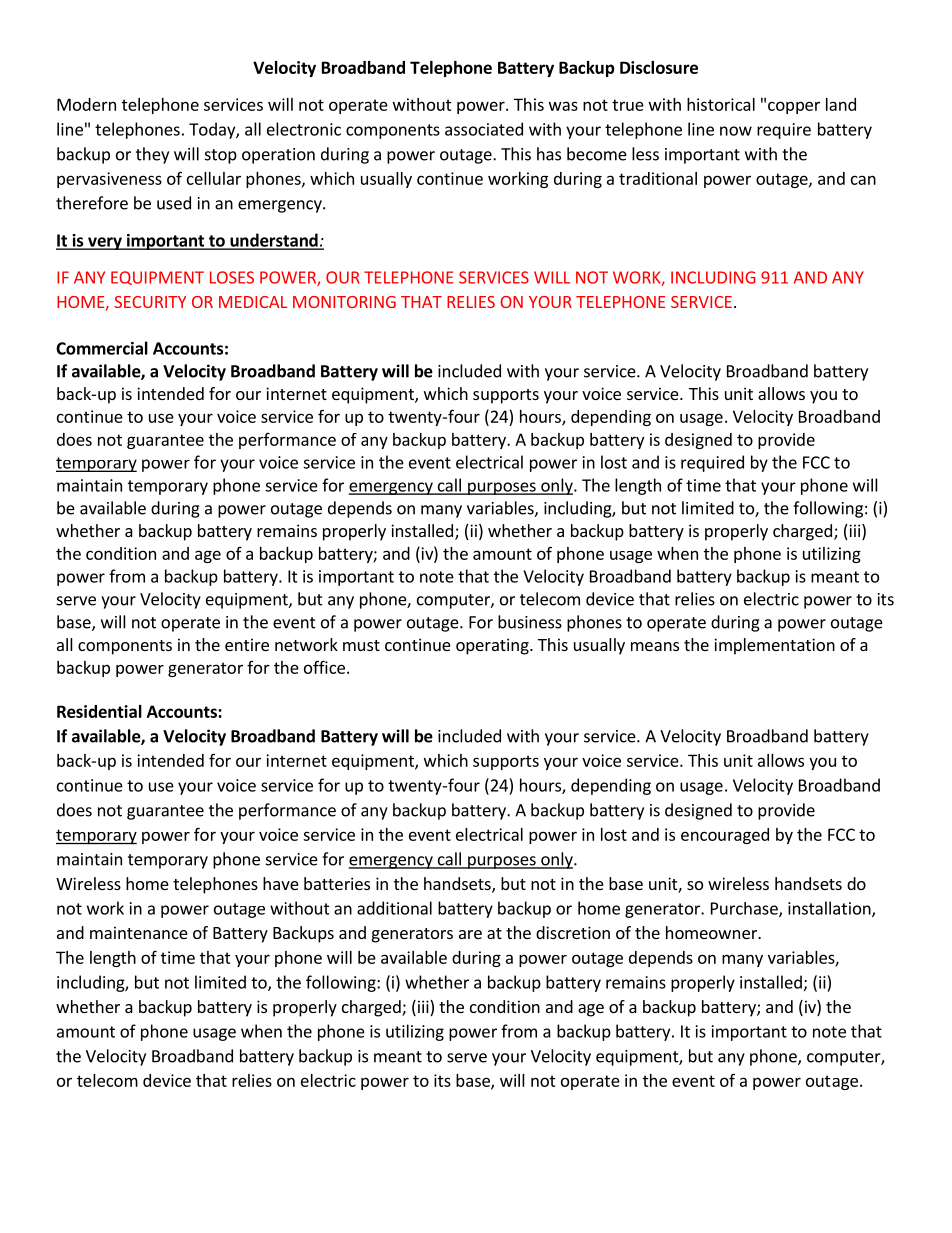 Image resolution: width=952 pixels, height=1233 pixels. I want to click on operating, so click(493, 646).
